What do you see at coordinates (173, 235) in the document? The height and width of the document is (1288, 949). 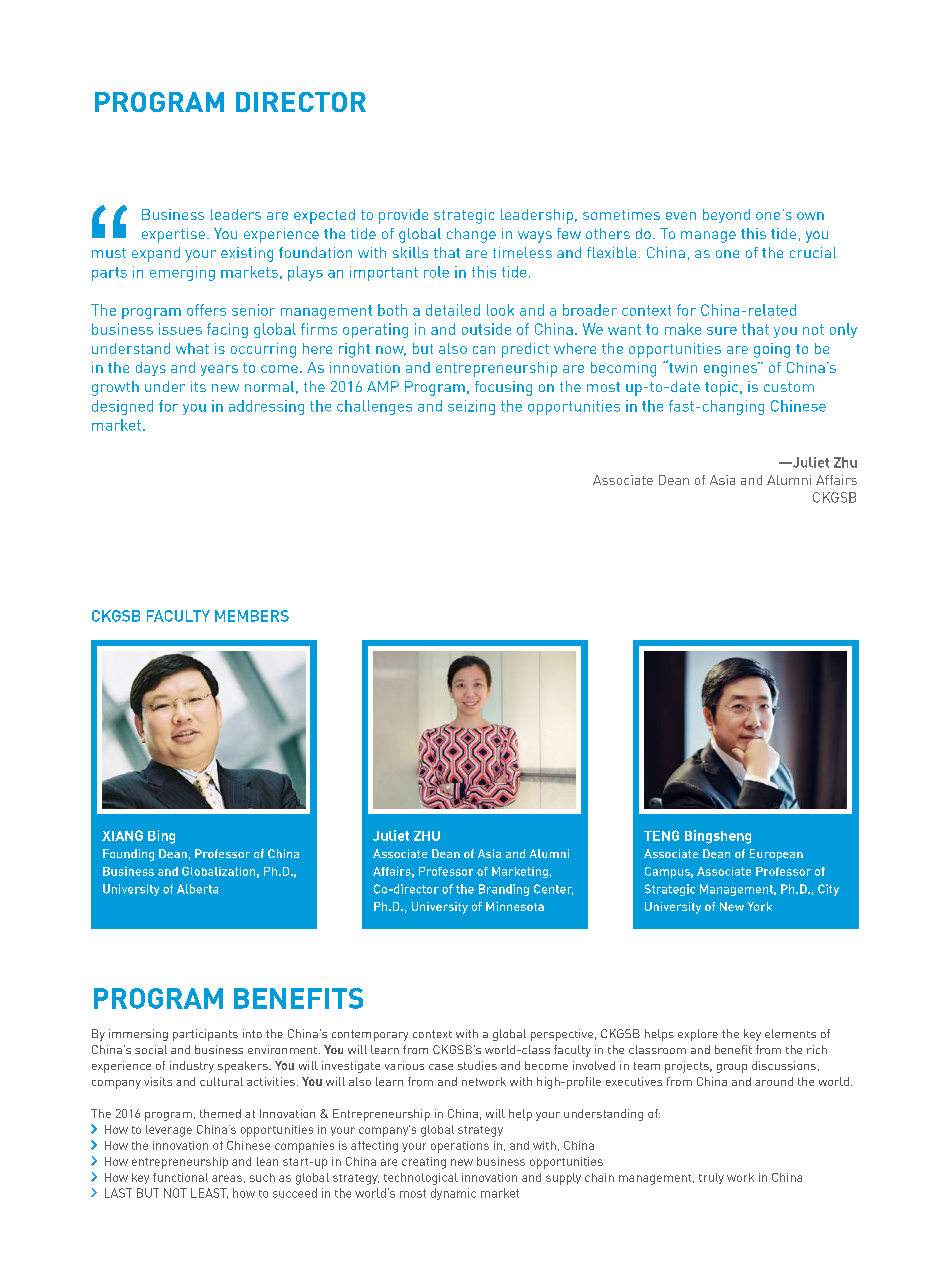 I see `expertise` at bounding box center [173, 235].
